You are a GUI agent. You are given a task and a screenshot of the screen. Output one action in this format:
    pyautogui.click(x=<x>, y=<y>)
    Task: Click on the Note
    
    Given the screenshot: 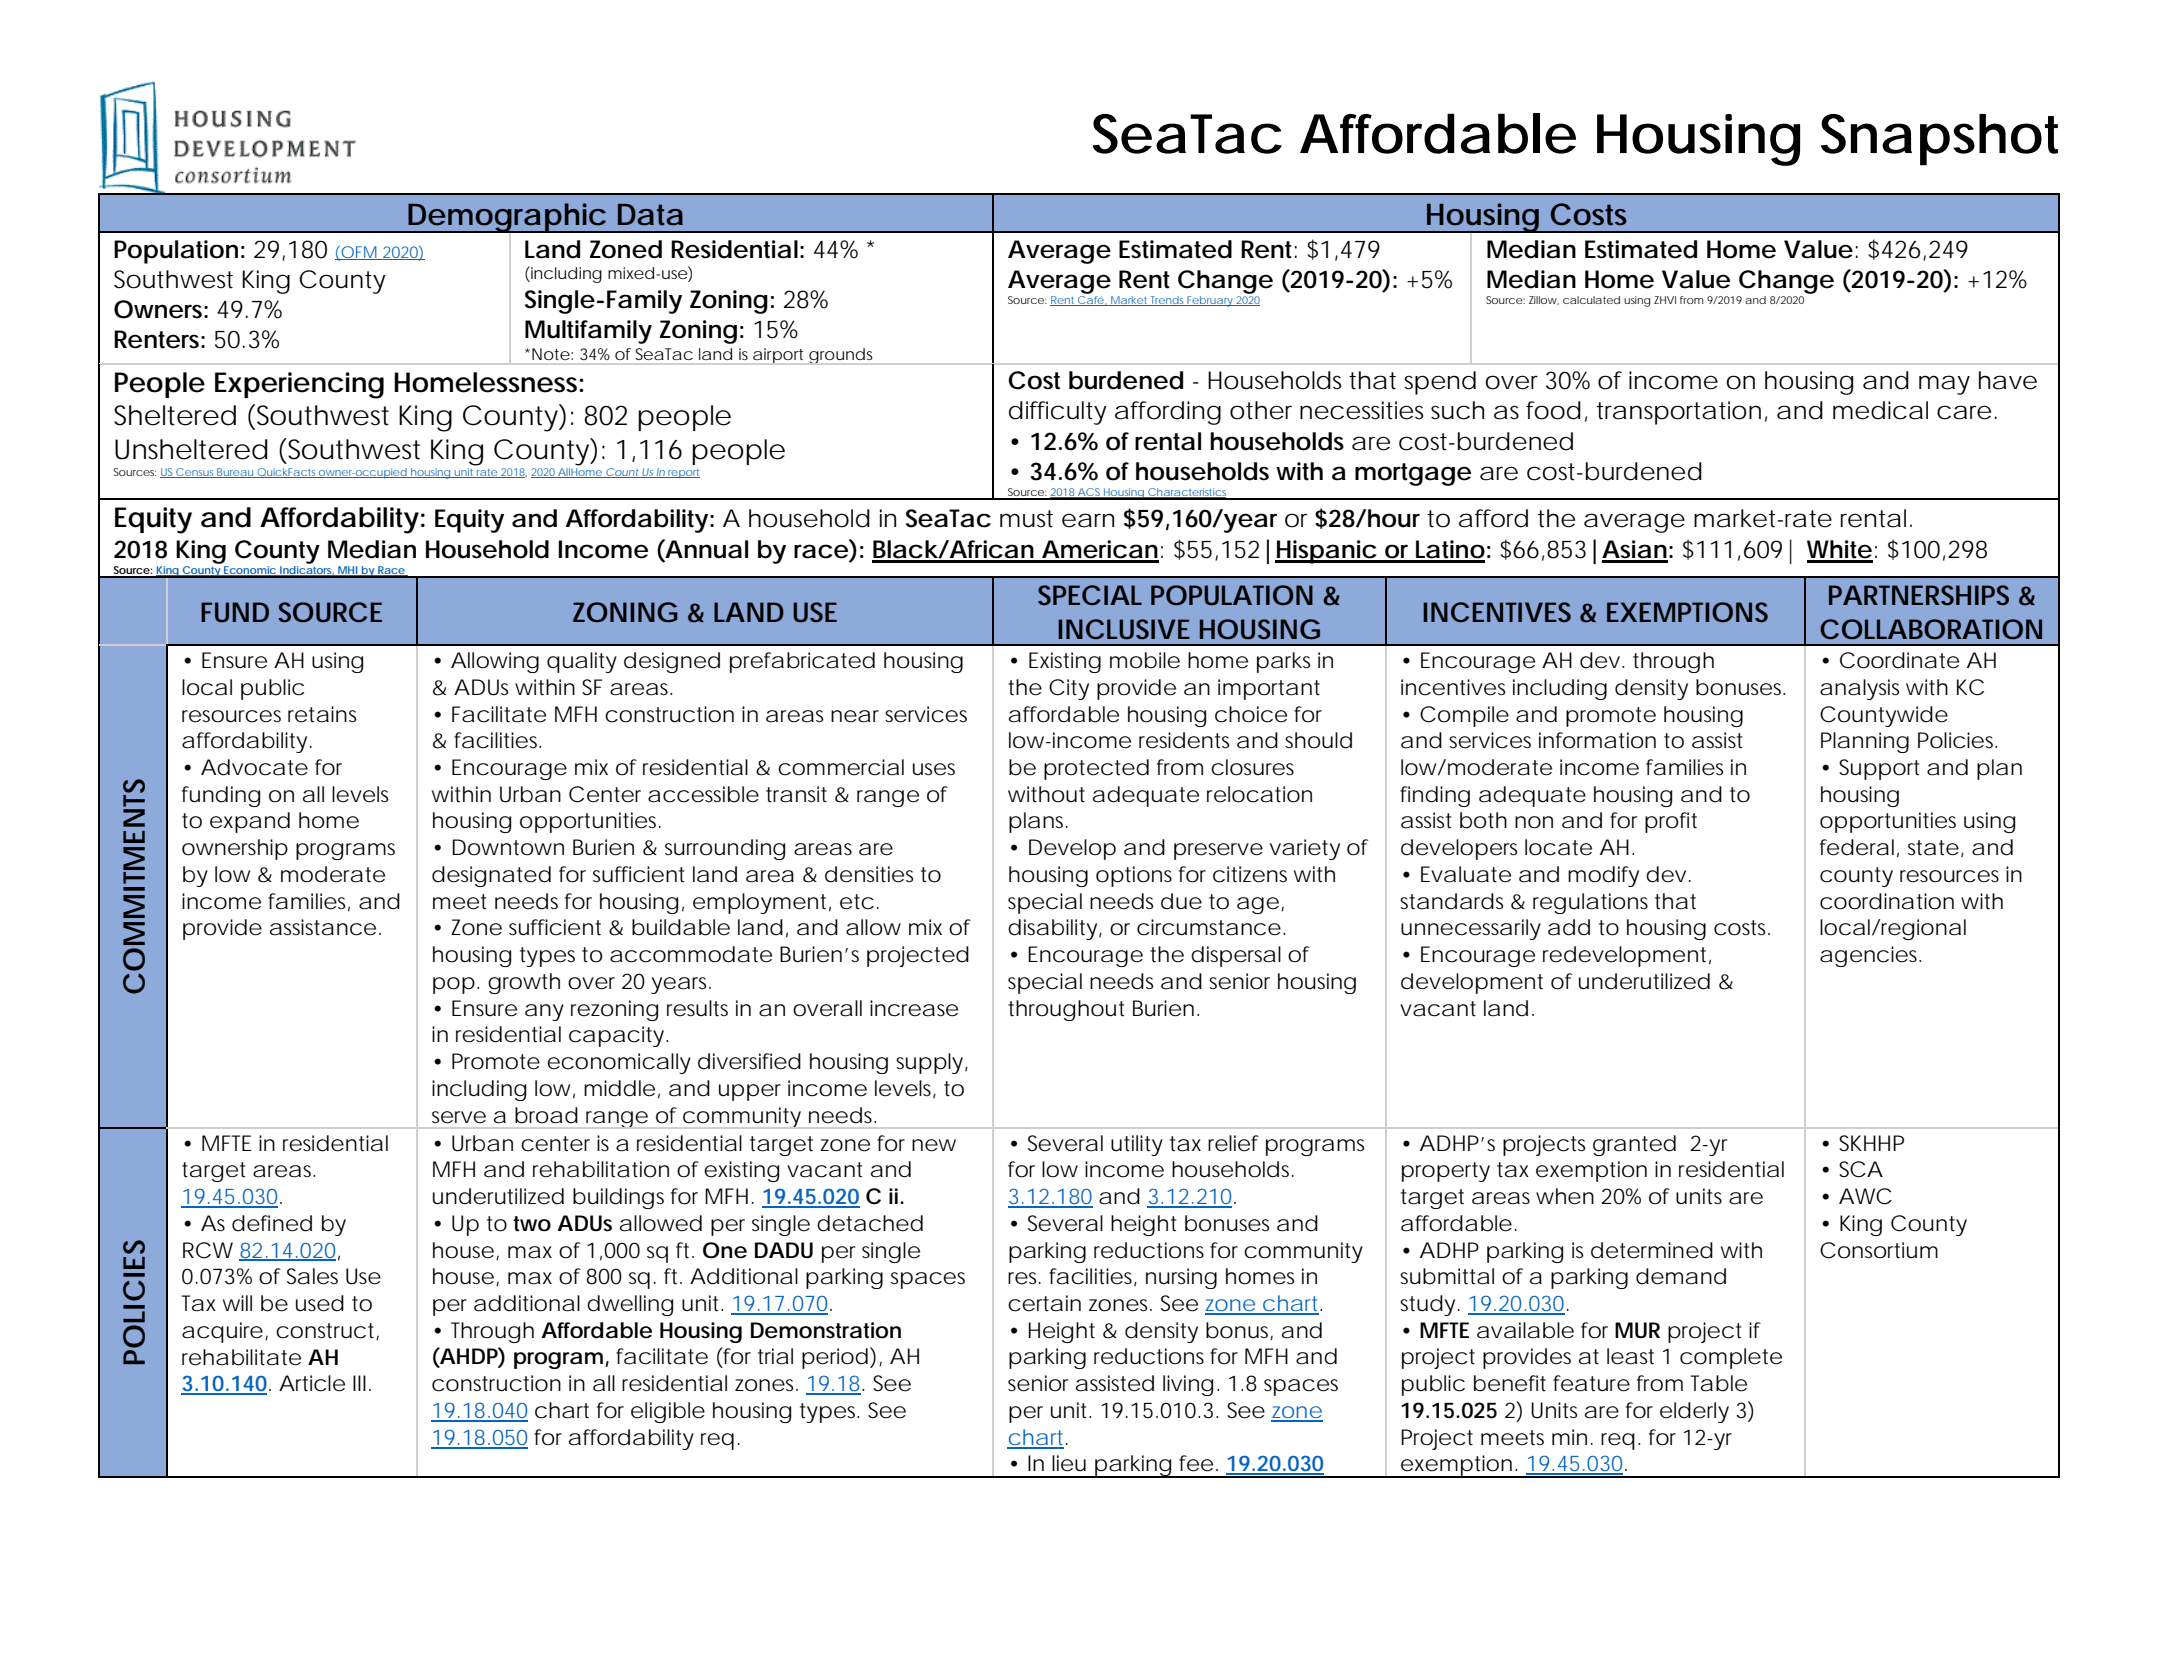 What is the action you would take?
    pyautogui.click(x=551, y=354)
